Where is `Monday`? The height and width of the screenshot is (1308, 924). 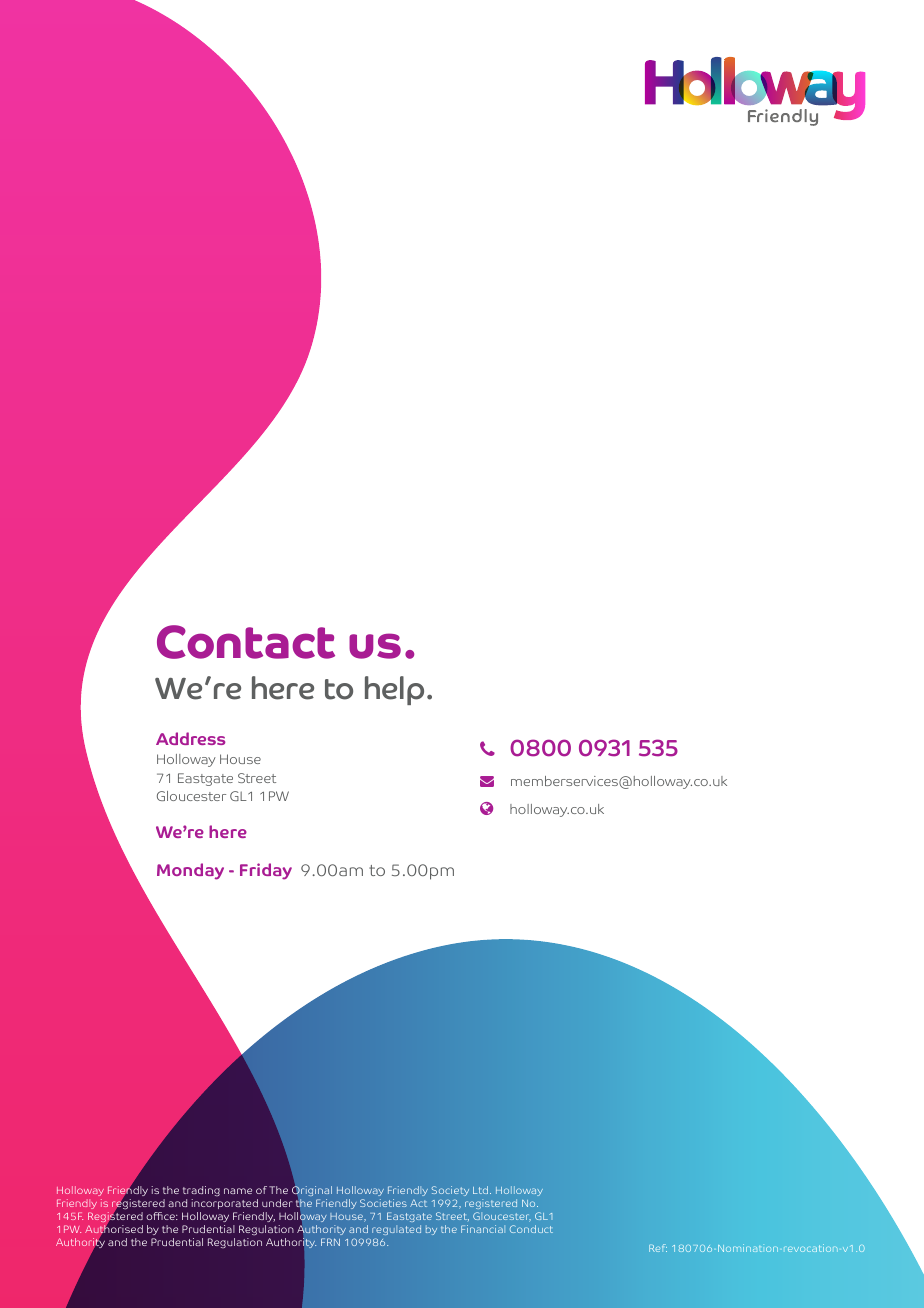 Monday is located at coordinates (190, 871).
